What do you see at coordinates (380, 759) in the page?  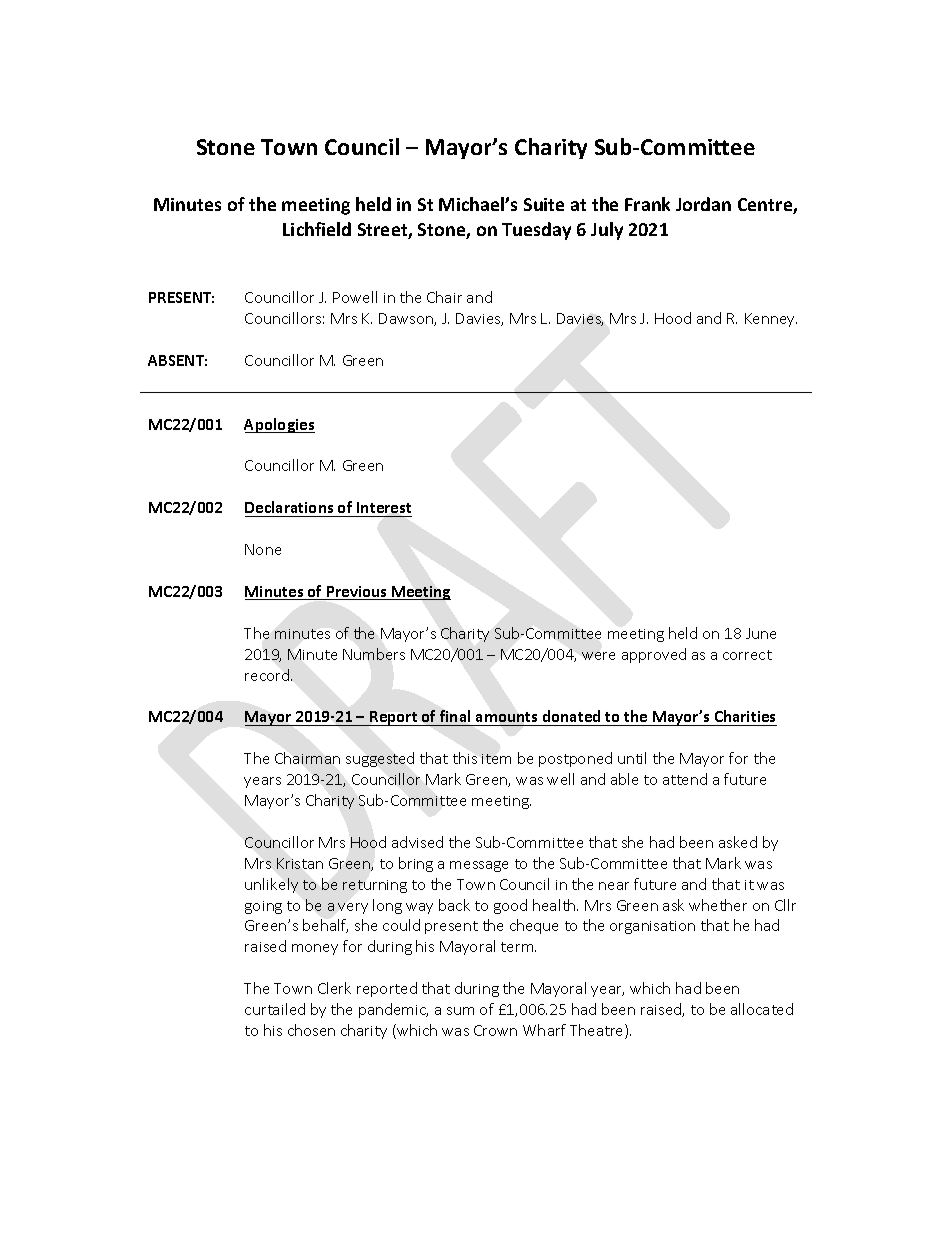 I see `suggested` at bounding box center [380, 759].
